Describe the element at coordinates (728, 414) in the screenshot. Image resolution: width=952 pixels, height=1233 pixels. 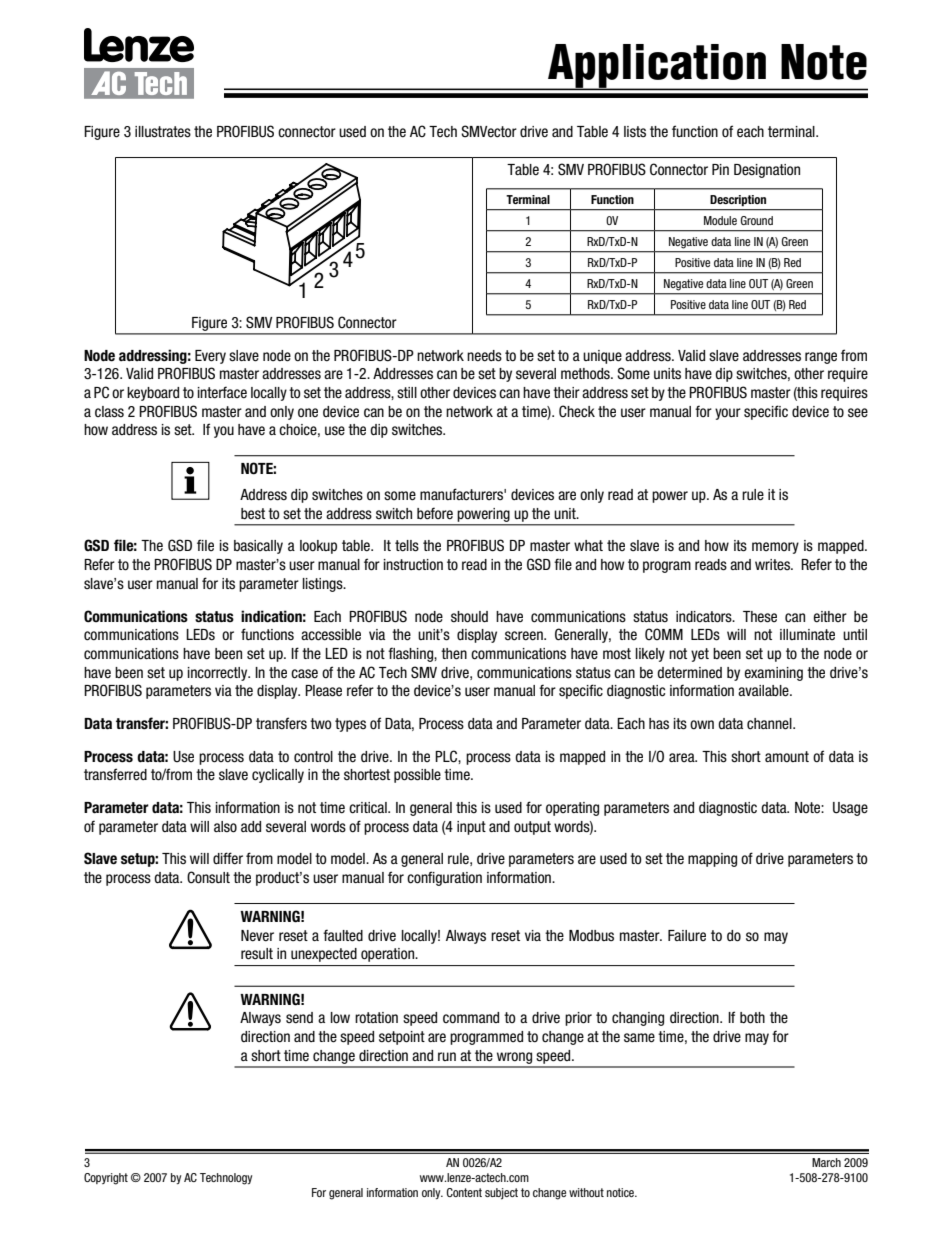
I see `your` at that location.
